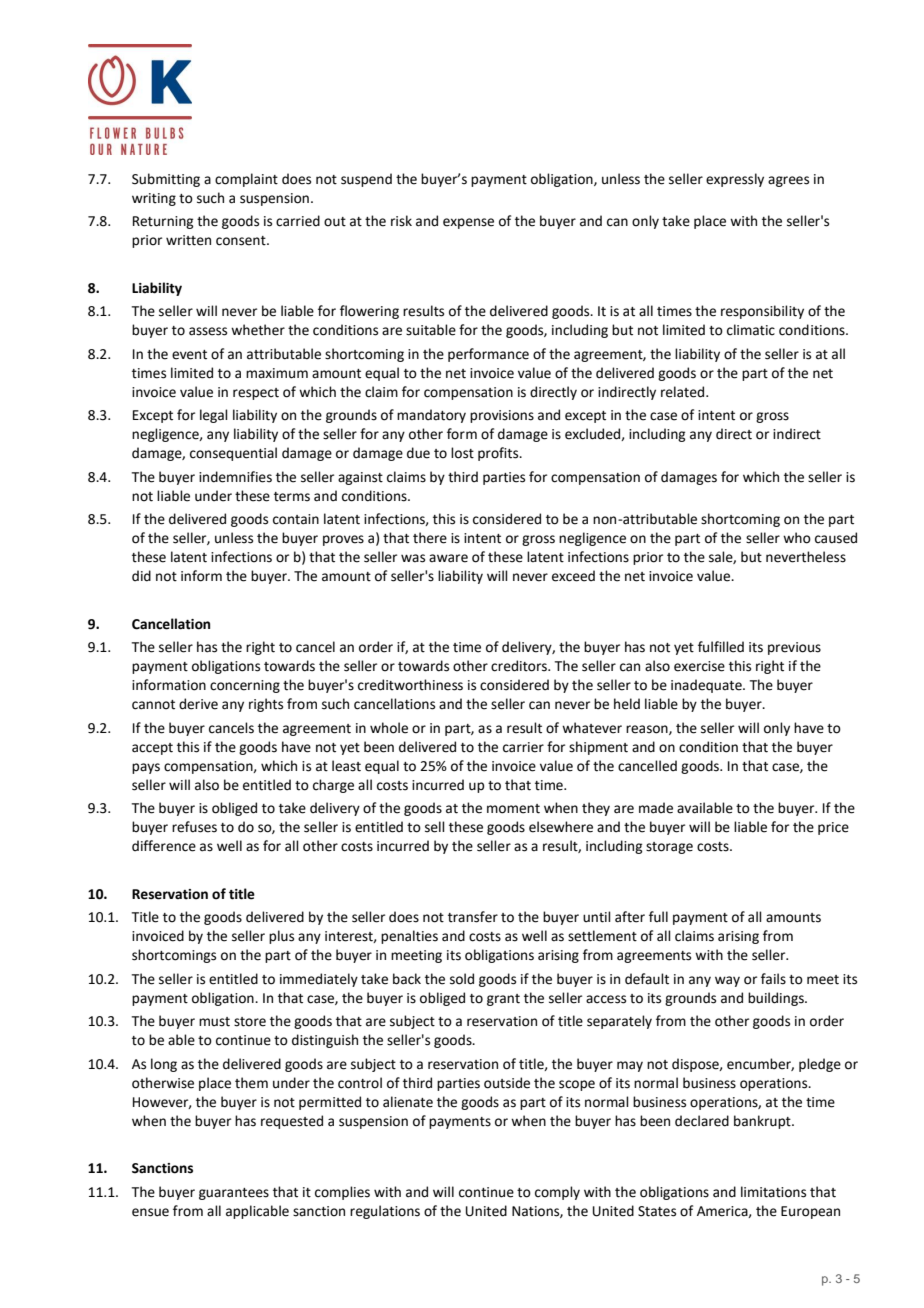  I want to click on limitations, so click(773, 1192).
